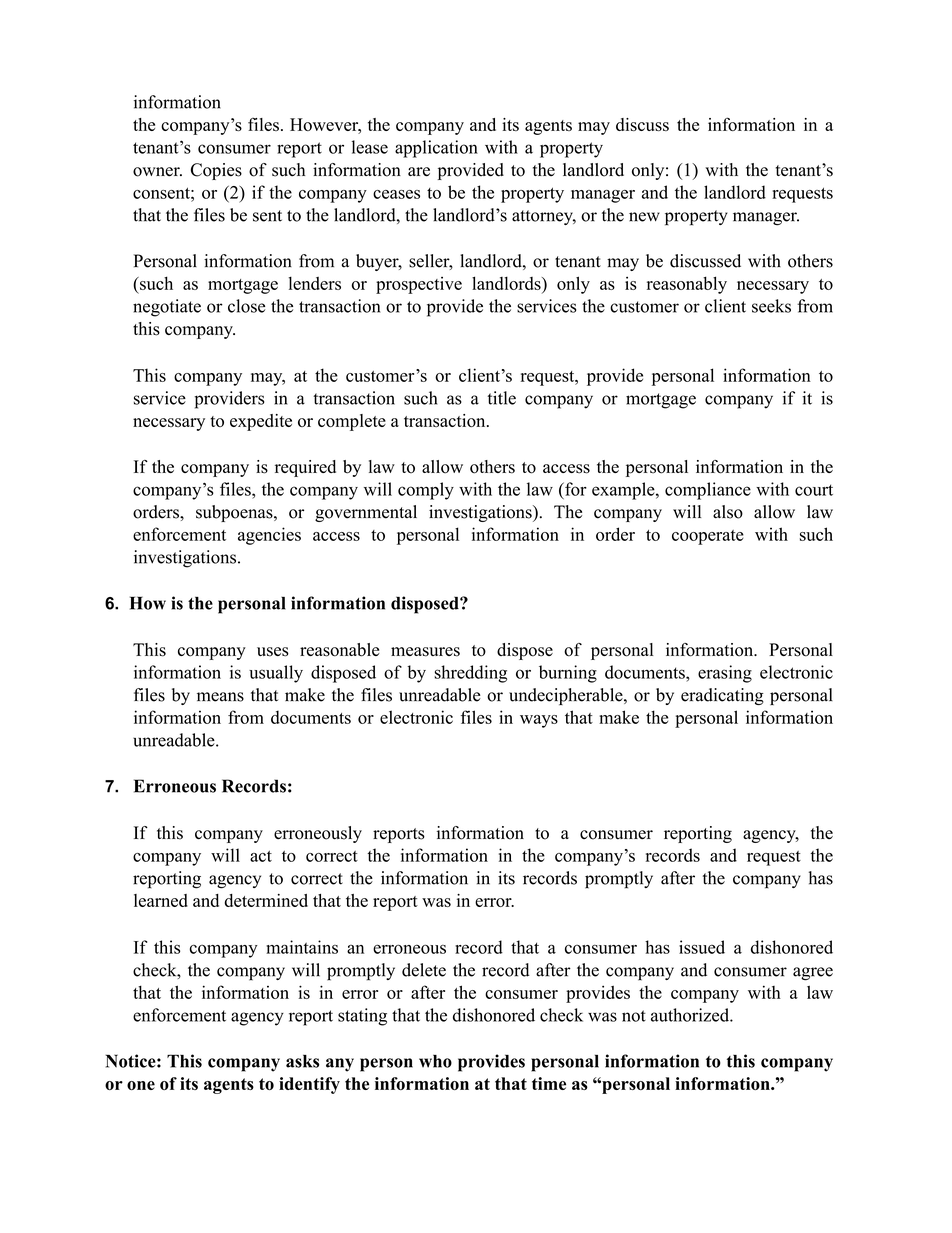 The image size is (952, 1233). I want to click on new, so click(644, 217).
